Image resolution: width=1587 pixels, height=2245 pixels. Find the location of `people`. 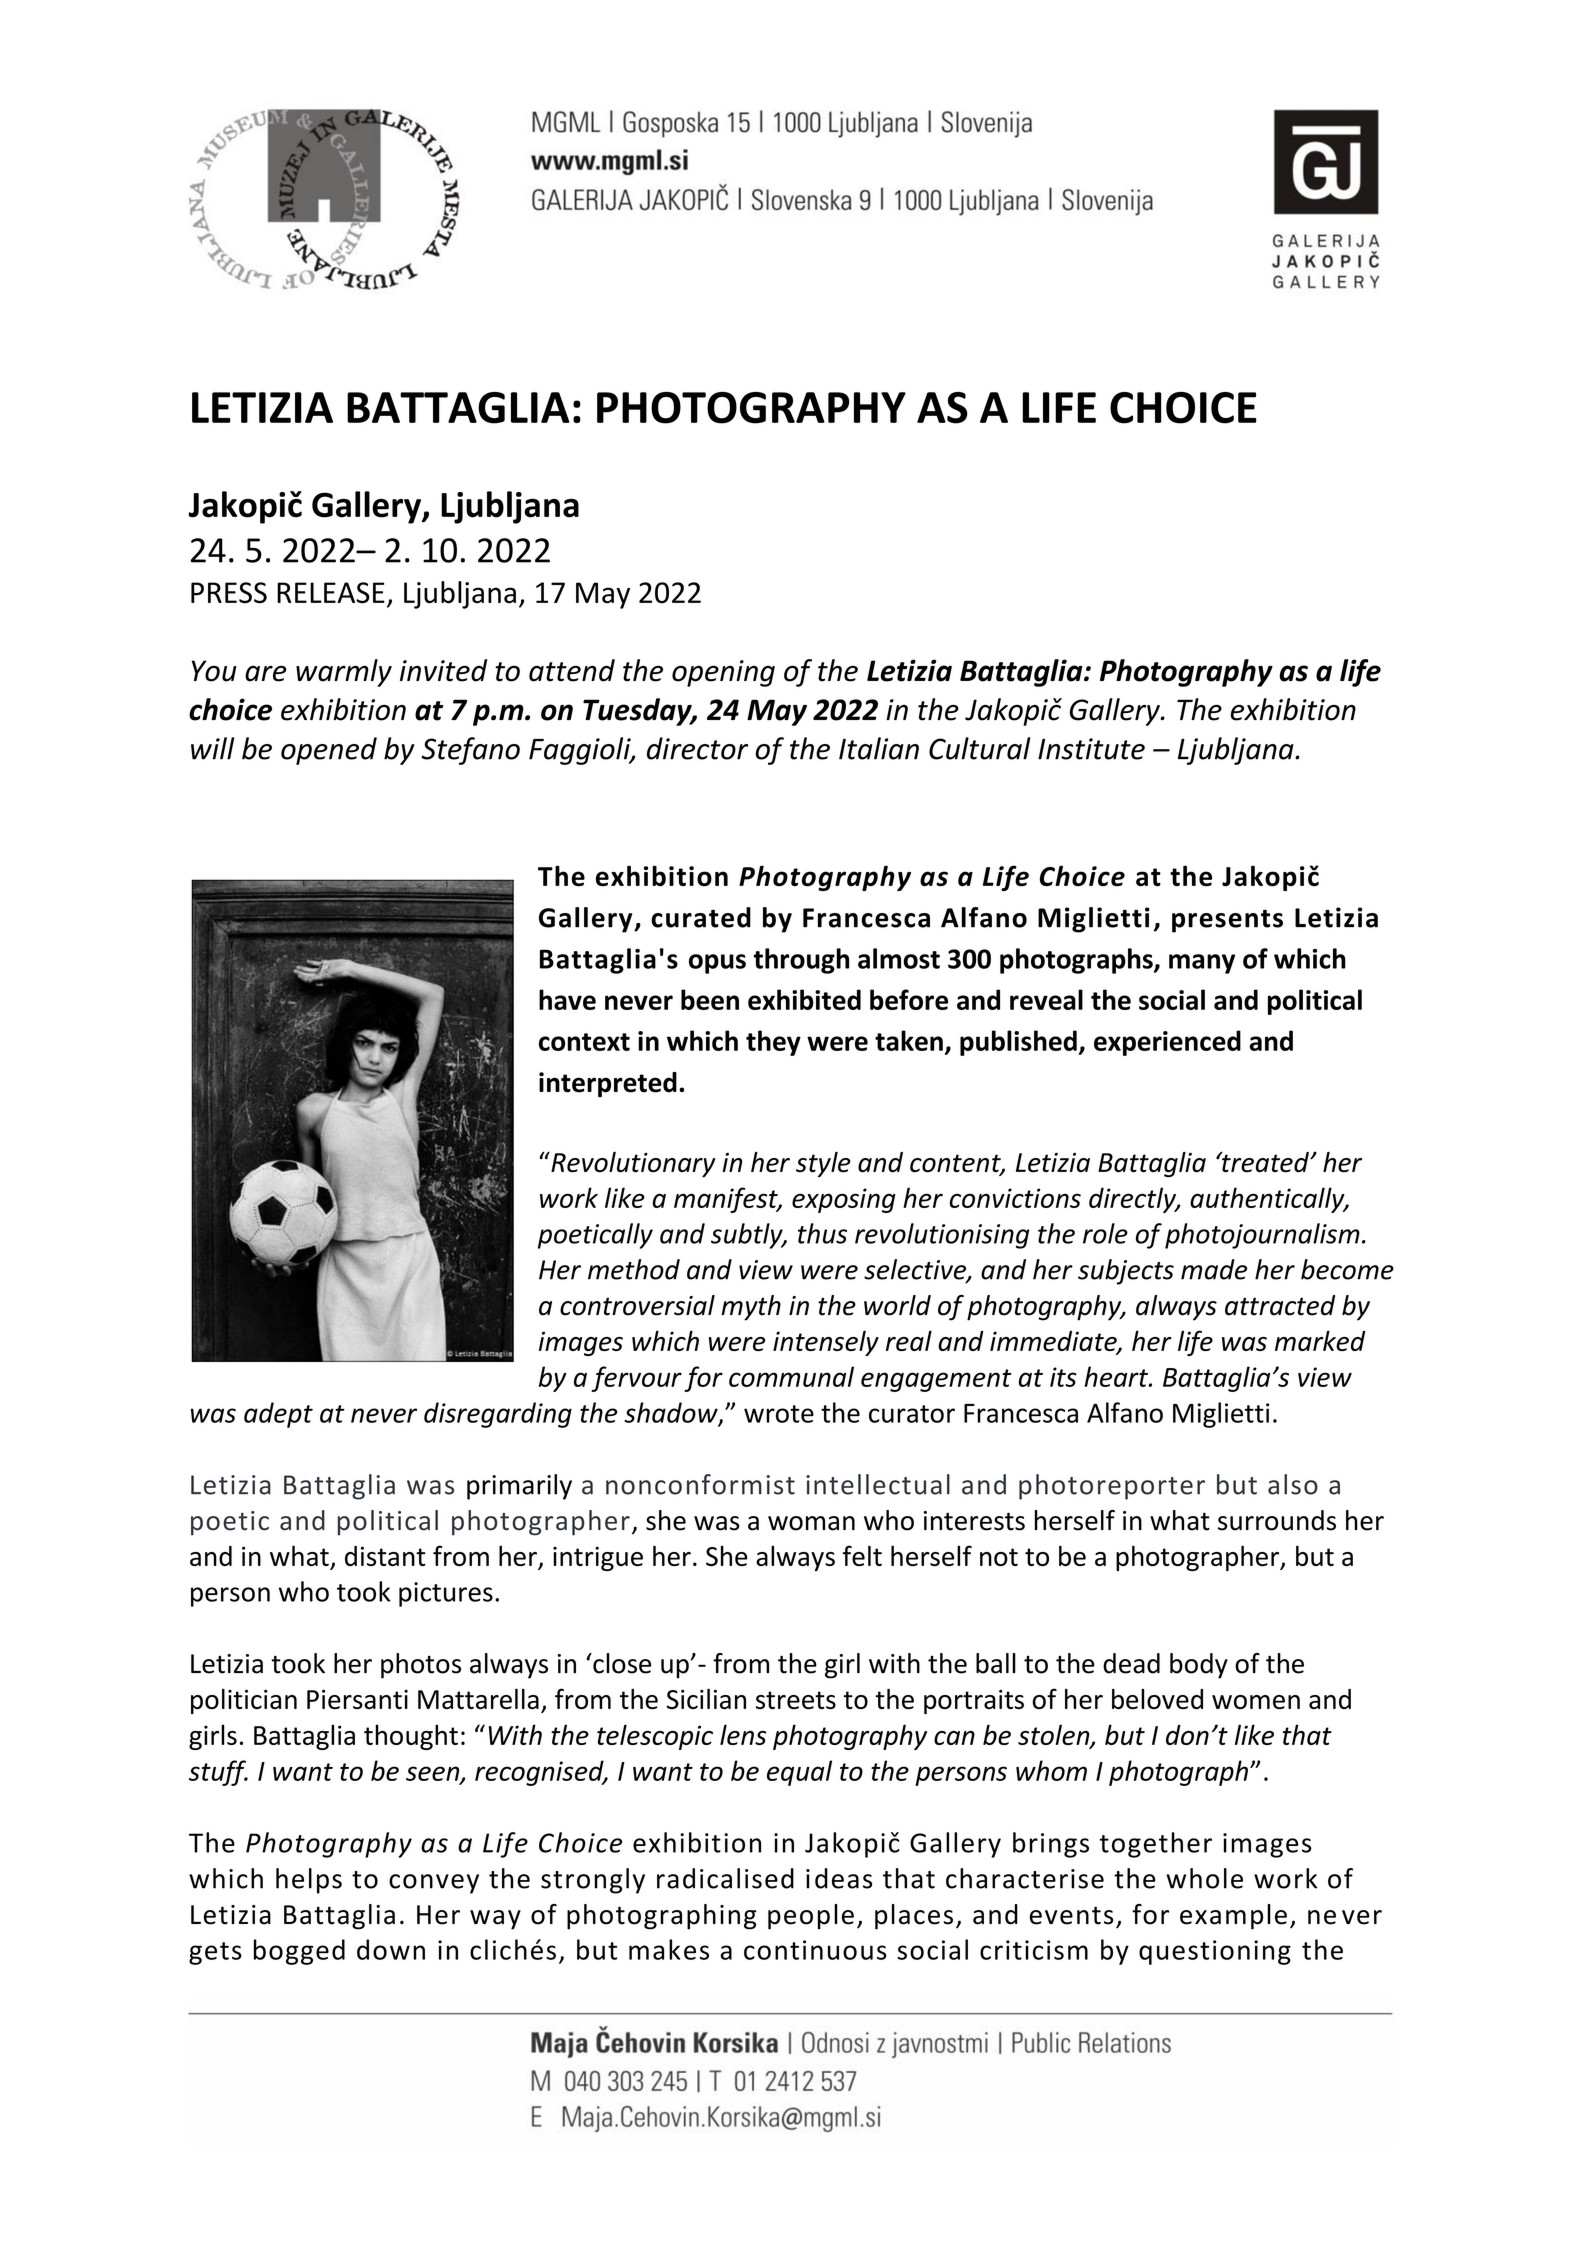

people is located at coordinates (811, 1917).
